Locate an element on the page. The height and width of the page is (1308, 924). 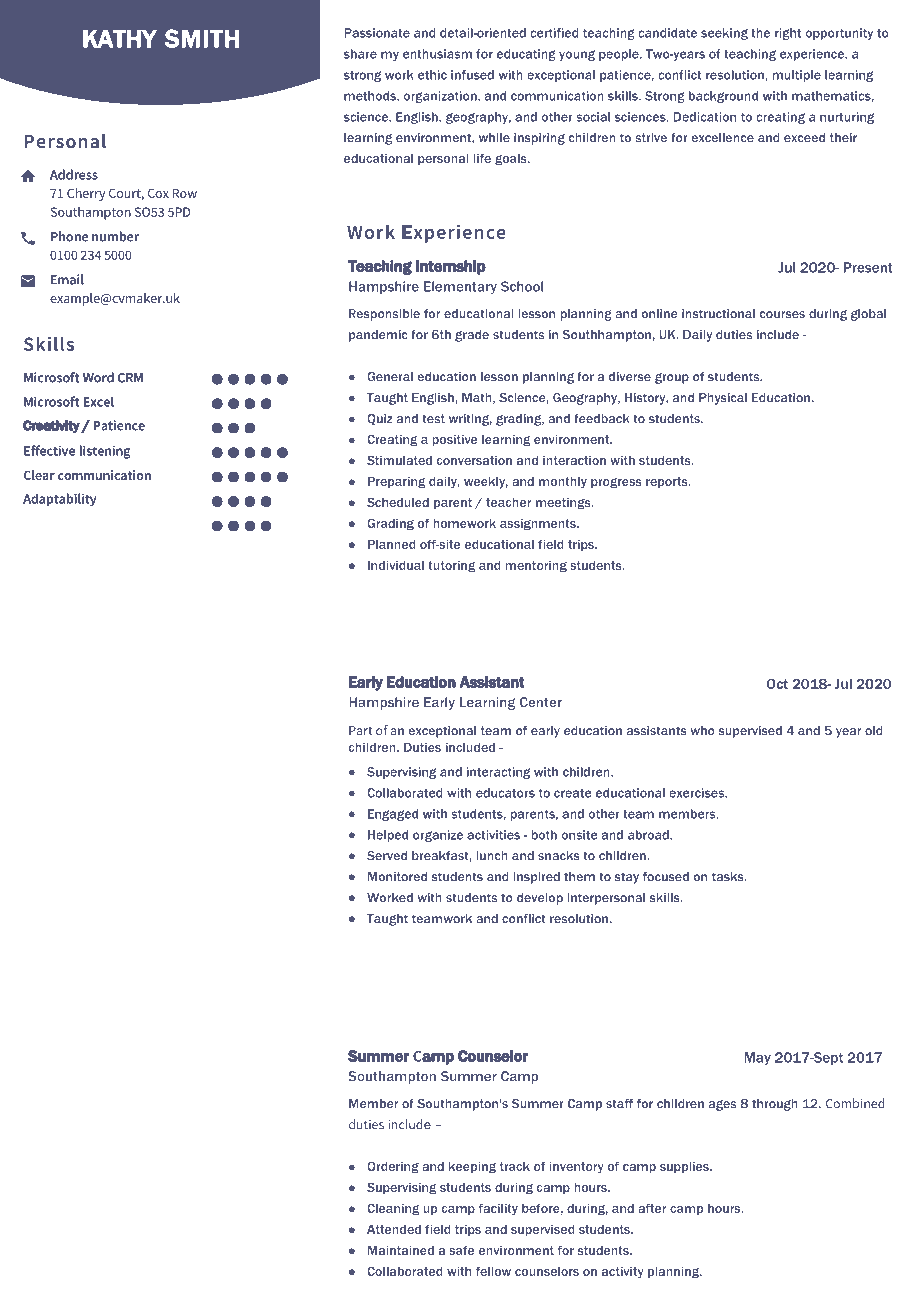
develop is located at coordinates (540, 899).
